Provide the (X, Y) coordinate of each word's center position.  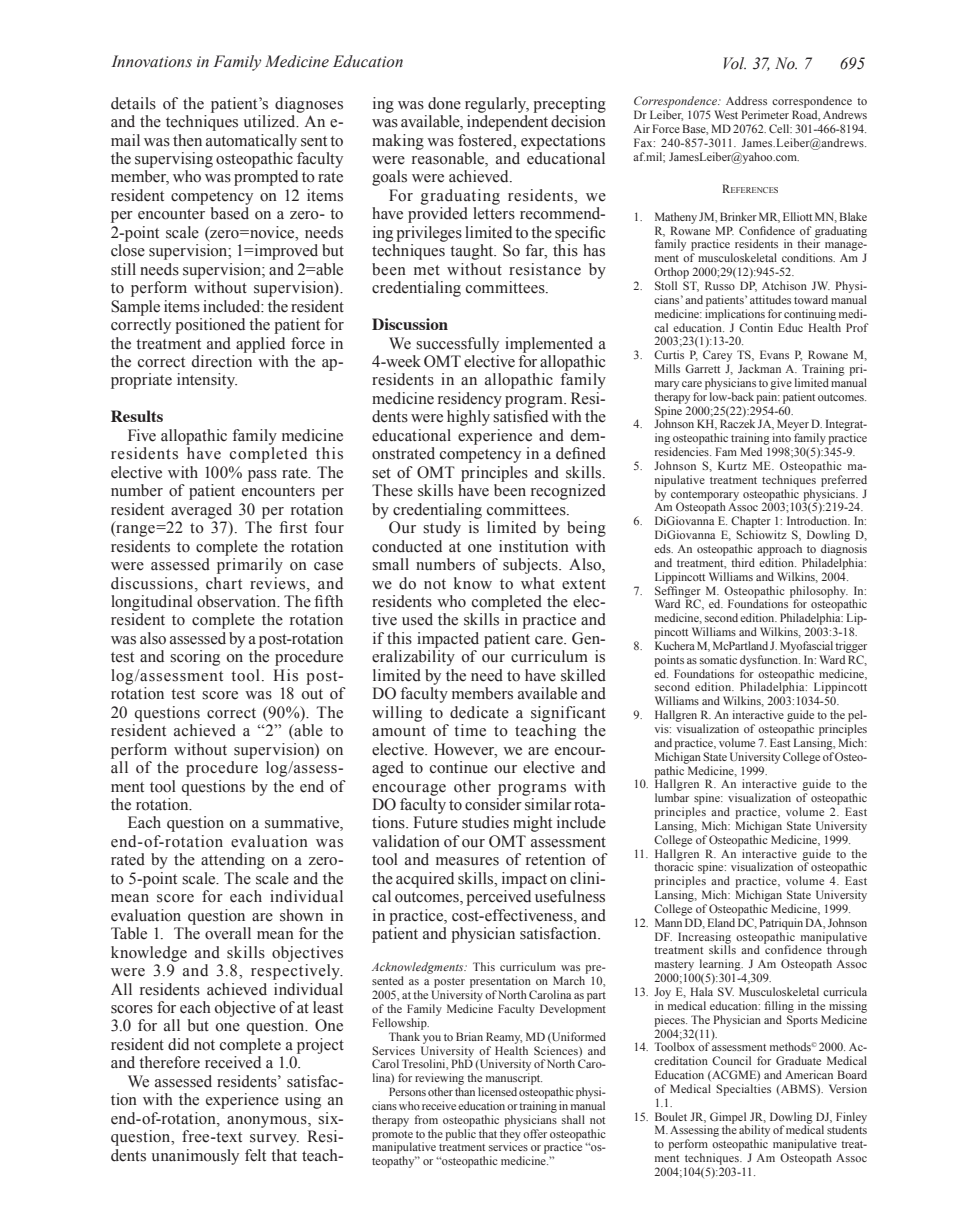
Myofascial (806, 647)
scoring (195, 658)
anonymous (268, 1122)
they (510, 1134)
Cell (780, 128)
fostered (486, 140)
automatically (251, 142)
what (538, 583)
